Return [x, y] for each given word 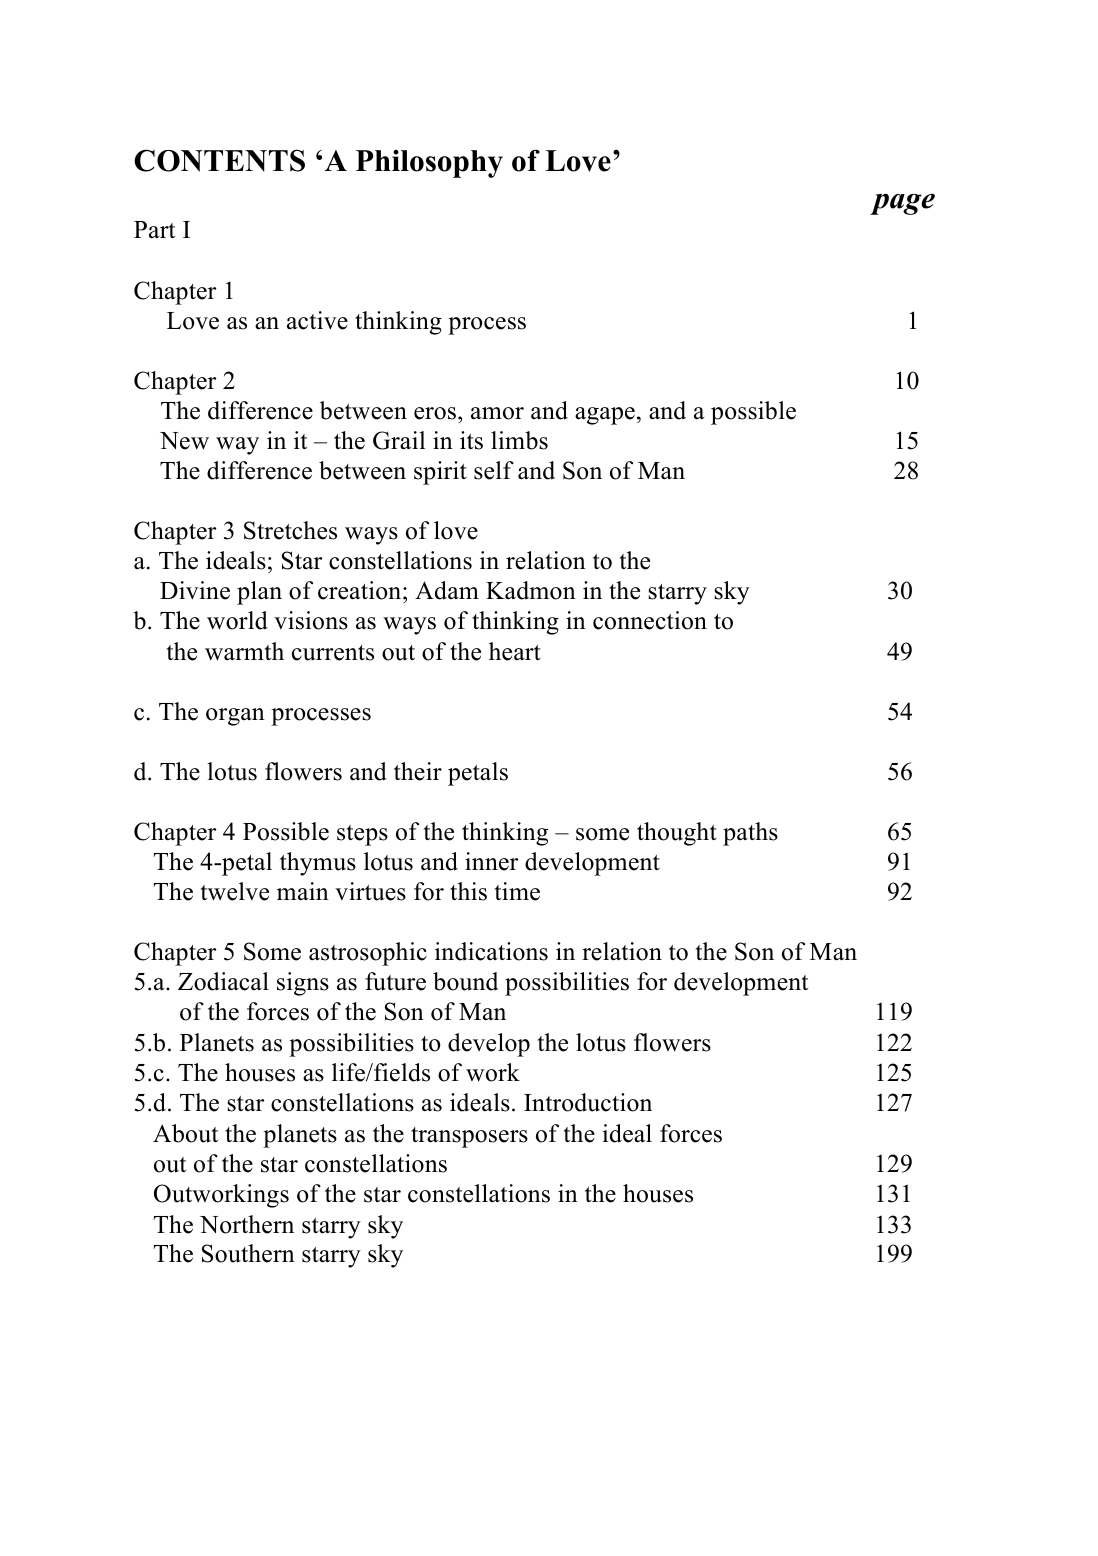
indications [491, 951]
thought [677, 834]
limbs [519, 440]
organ [235, 717]
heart [515, 651]
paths [750, 834]
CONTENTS [219, 160]
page [902, 204]
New [184, 441]
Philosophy [429, 164]
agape [605, 416]
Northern [247, 1224]
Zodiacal [223, 981]
